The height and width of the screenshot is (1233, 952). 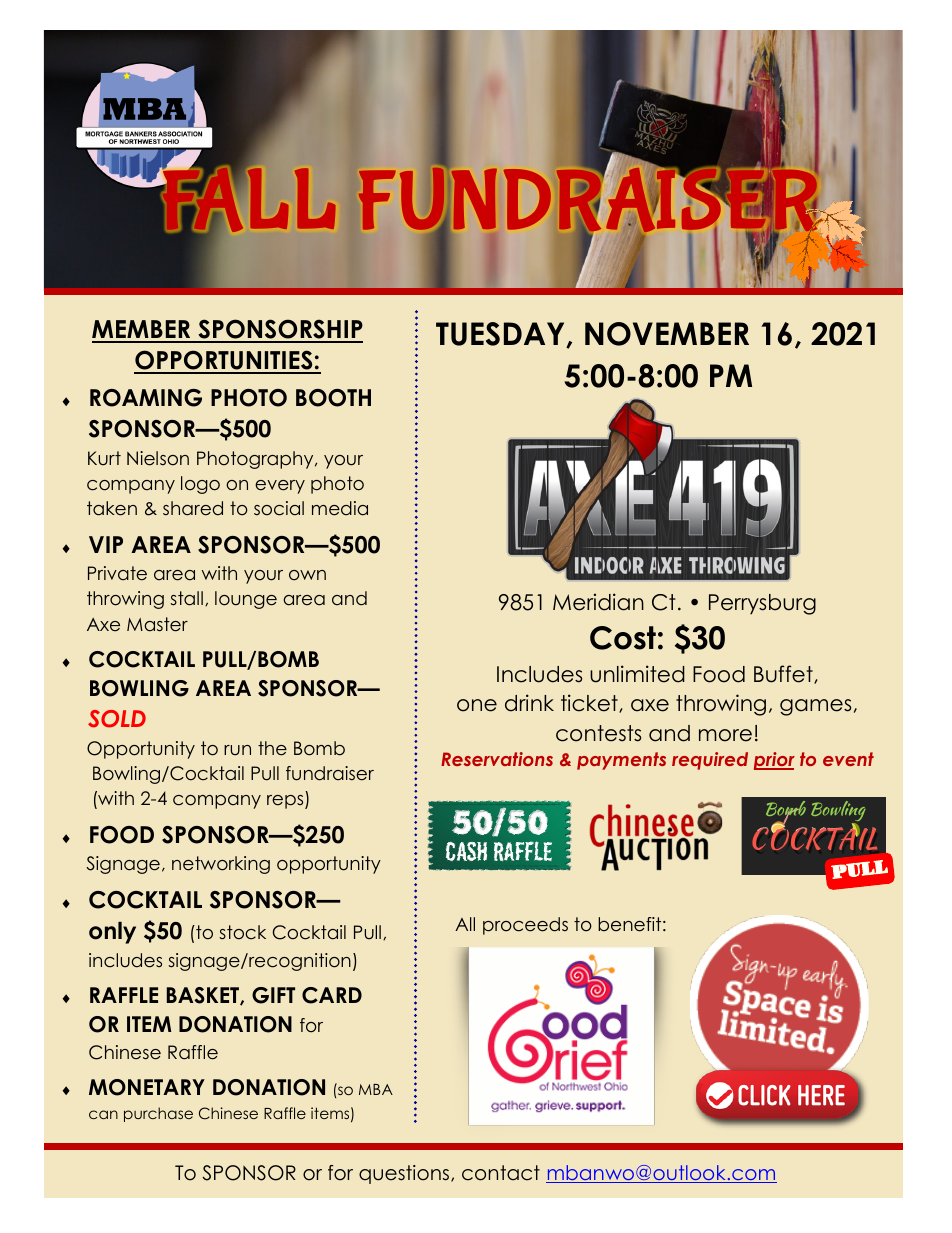 I want to click on proceeds, so click(x=525, y=926).
